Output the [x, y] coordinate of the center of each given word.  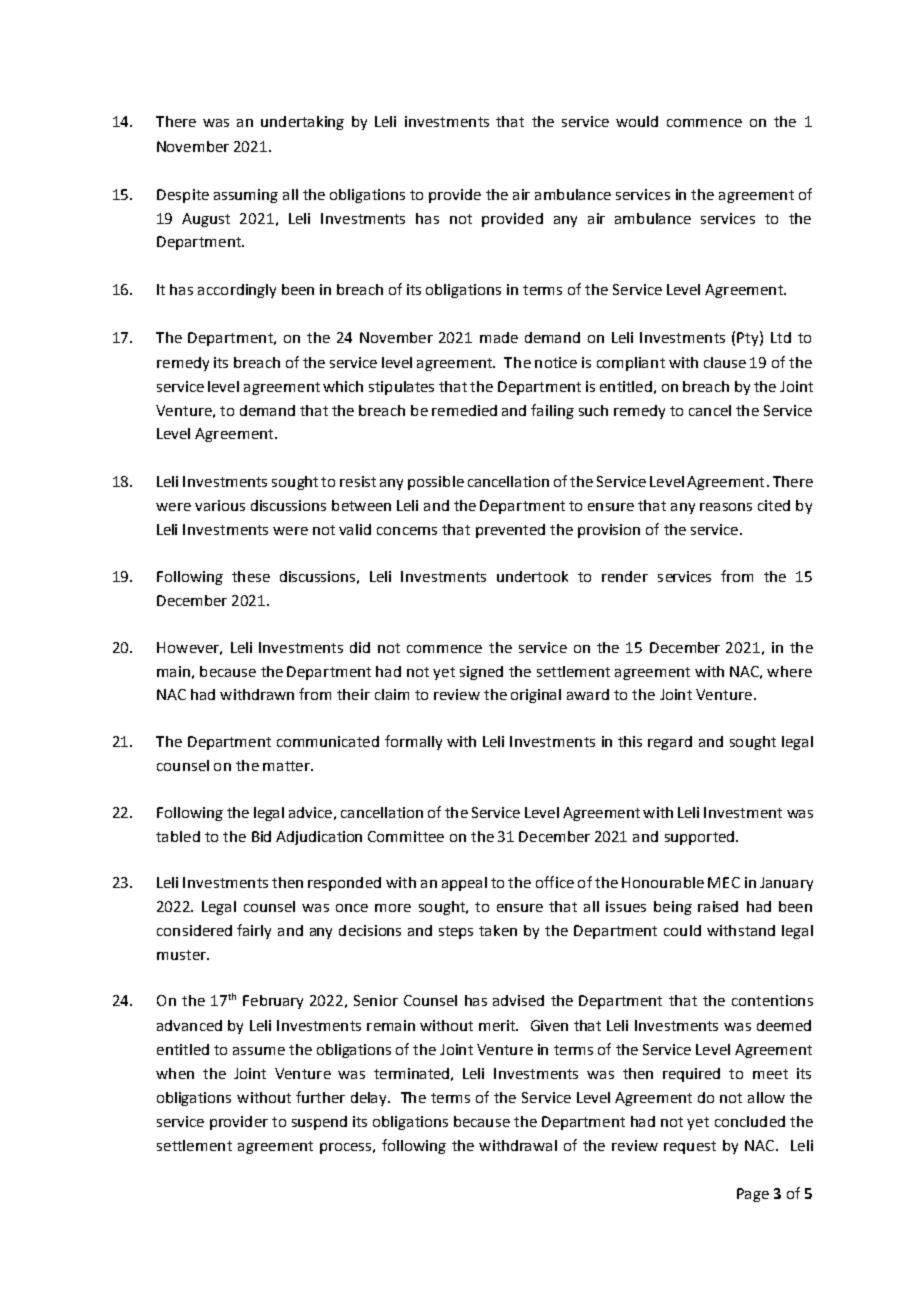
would [637, 121]
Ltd [781, 337]
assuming [246, 196]
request [690, 1147]
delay [370, 1099]
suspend [319, 1123]
